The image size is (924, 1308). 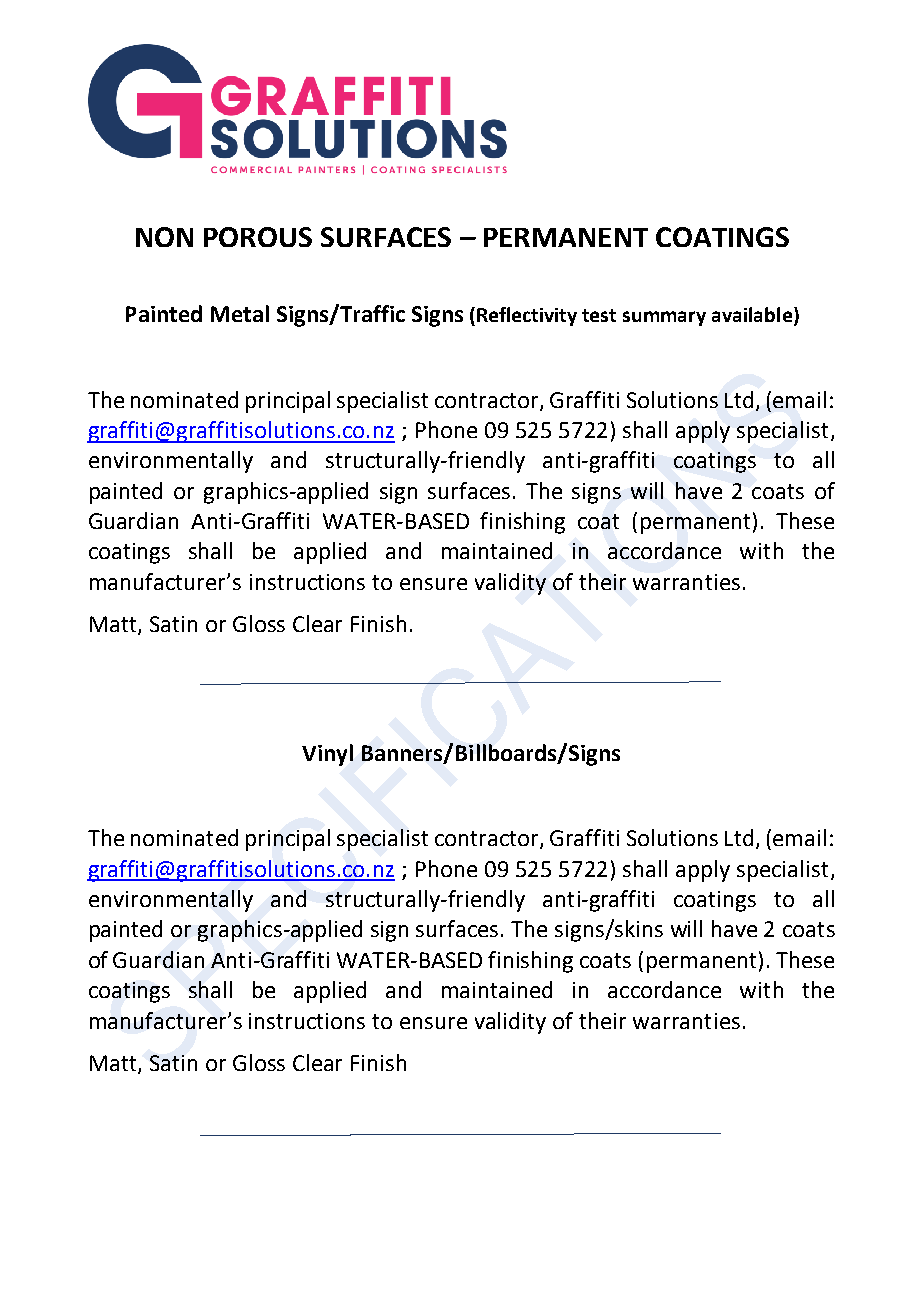 What do you see at coordinates (258, 237) in the image?
I see `POROUS` at bounding box center [258, 237].
